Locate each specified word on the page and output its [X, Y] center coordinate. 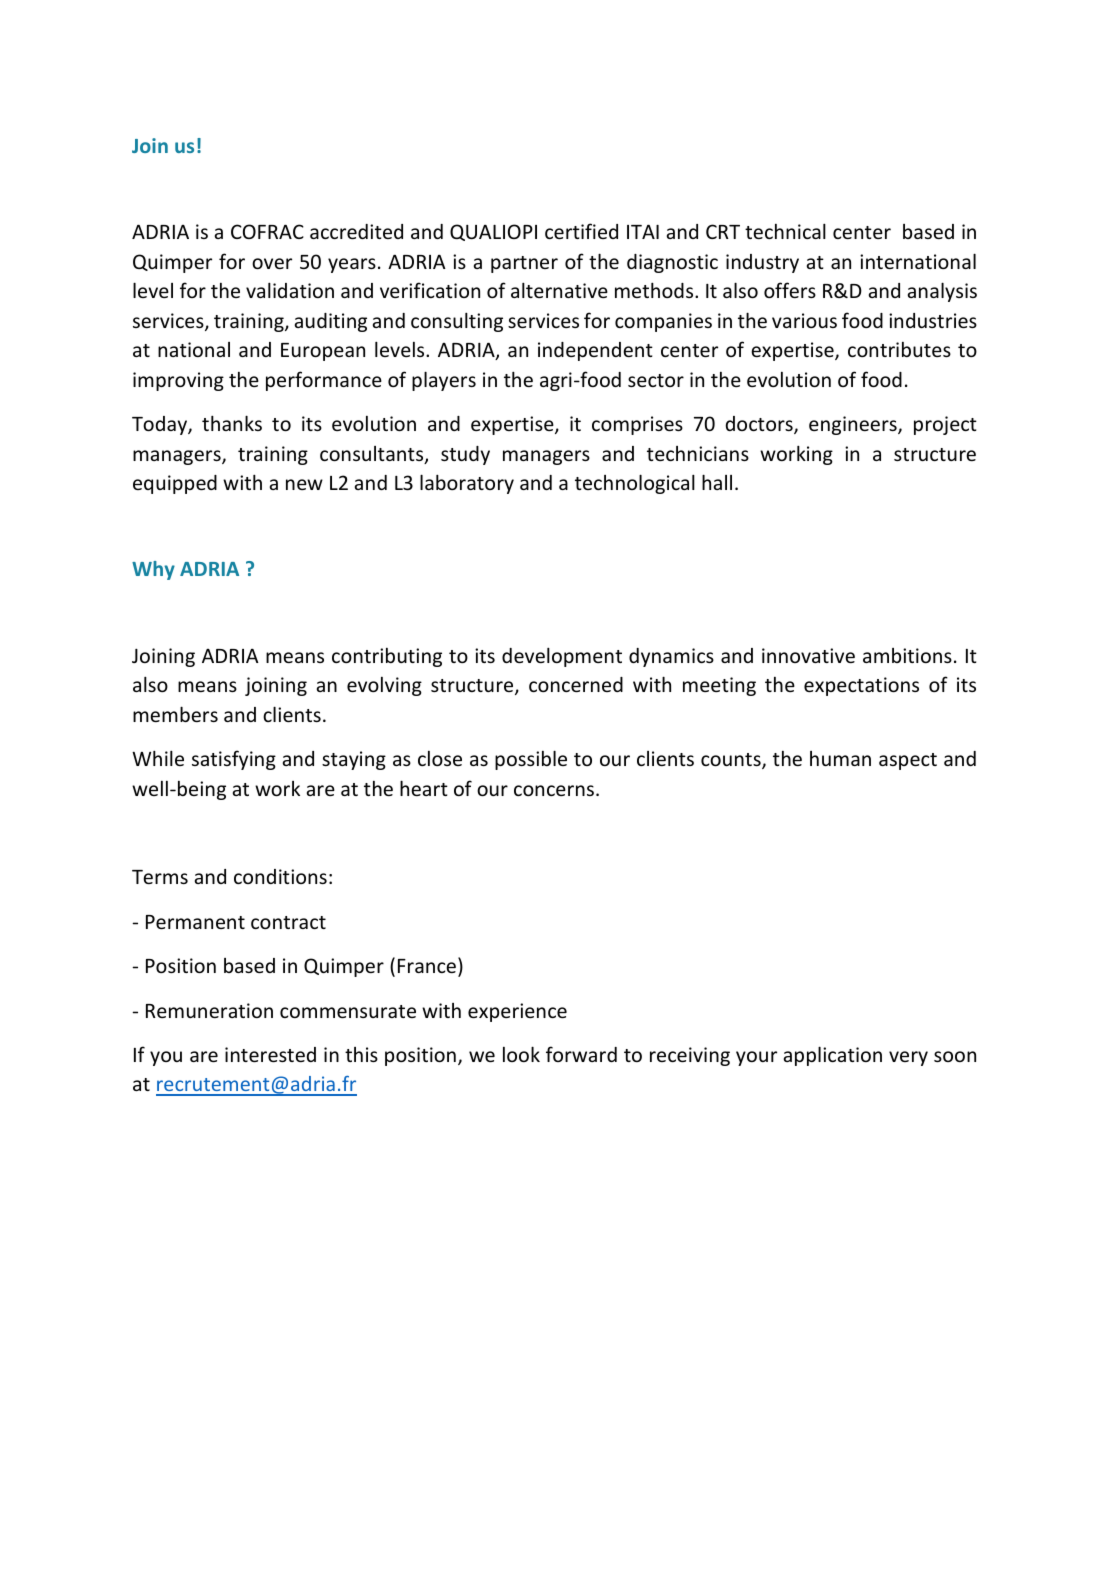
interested [270, 1054]
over [272, 263]
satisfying [234, 760]
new [304, 484]
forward [581, 1054]
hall [717, 482]
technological [635, 484]
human [840, 758]
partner [524, 264]
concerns [554, 790]
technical [785, 231]
